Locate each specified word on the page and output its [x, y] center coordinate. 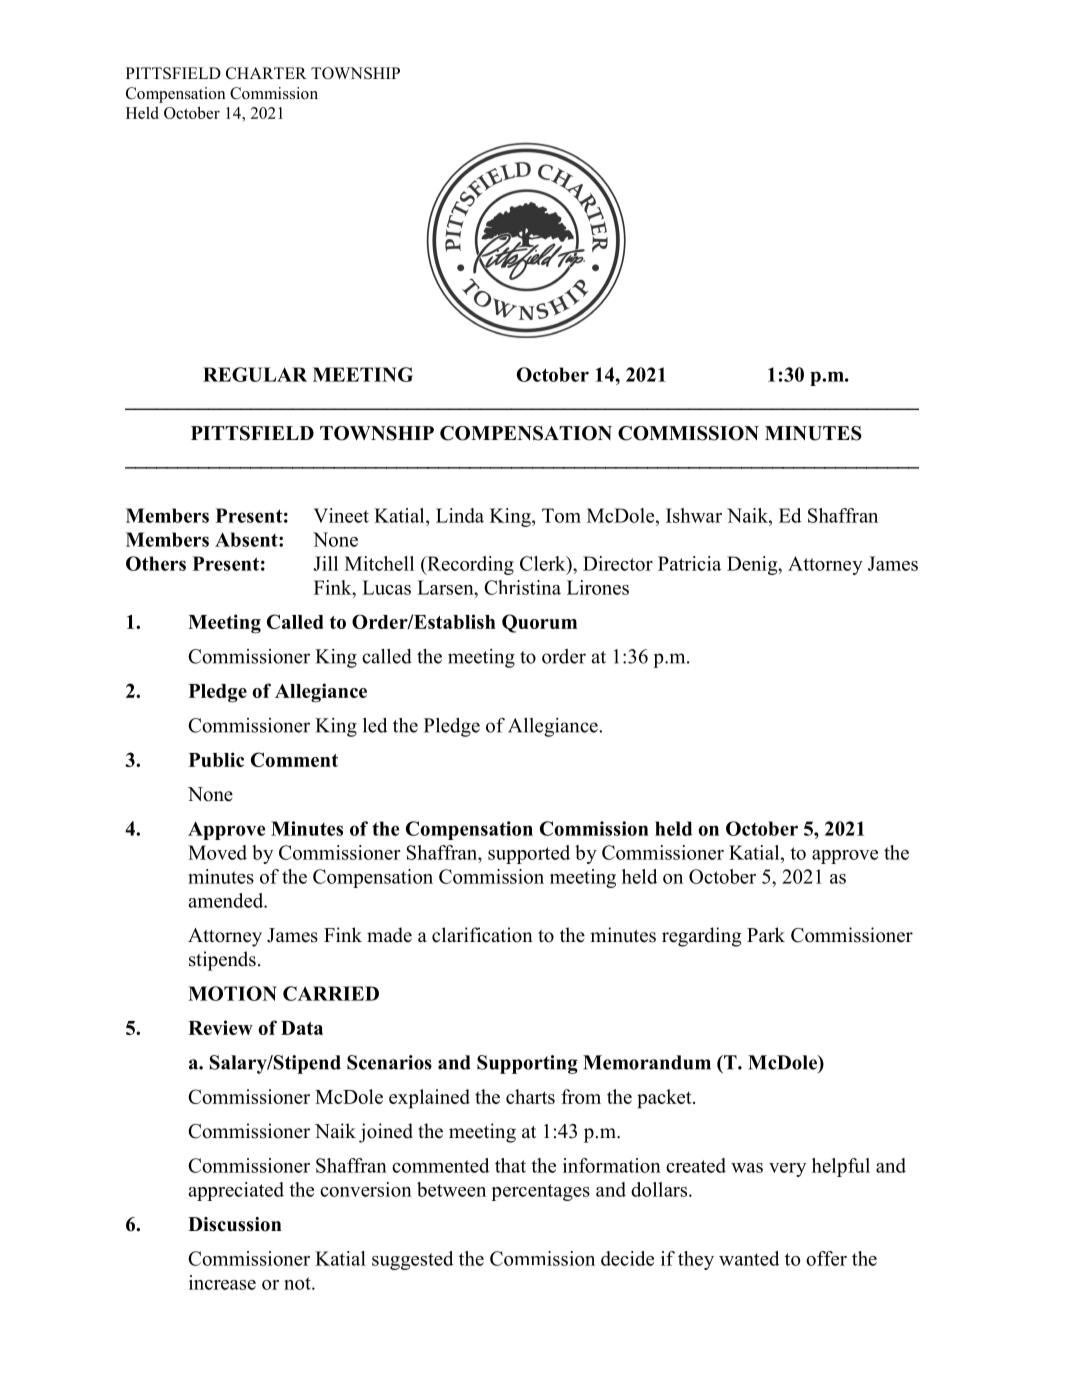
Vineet [341, 515]
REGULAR [255, 374]
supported [529, 854]
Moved [217, 852]
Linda [460, 515]
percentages [540, 1192]
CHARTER [266, 73]
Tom [561, 515]
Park [766, 934]
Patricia [689, 563]
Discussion [235, 1224]
